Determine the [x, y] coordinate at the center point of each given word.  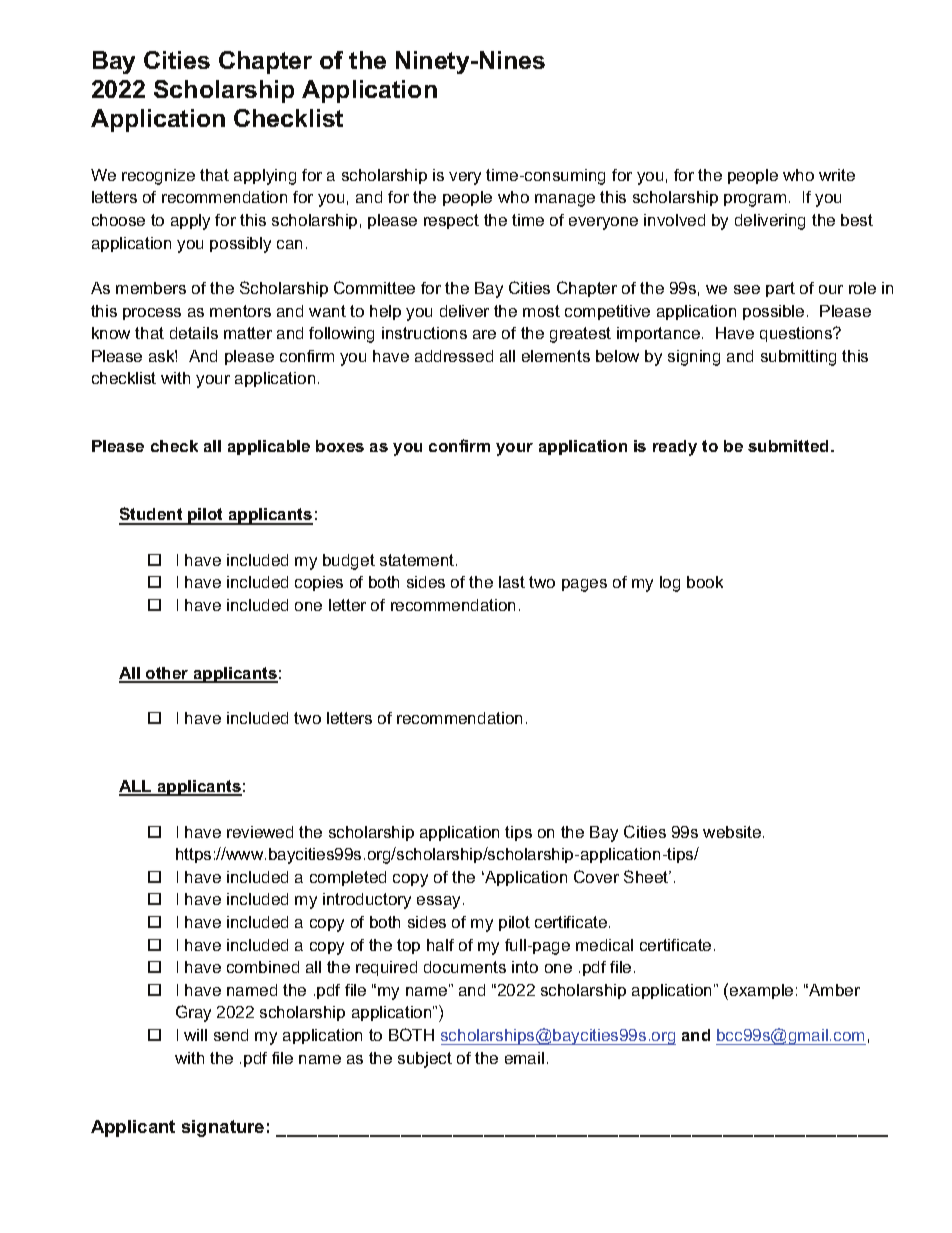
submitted [788, 446]
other [167, 674]
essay [440, 902]
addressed [454, 356]
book [705, 582]
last [512, 582]
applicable [269, 447]
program [755, 200]
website [733, 832]
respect [451, 221]
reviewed [260, 832]
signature [223, 1128]
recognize [158, 177]
